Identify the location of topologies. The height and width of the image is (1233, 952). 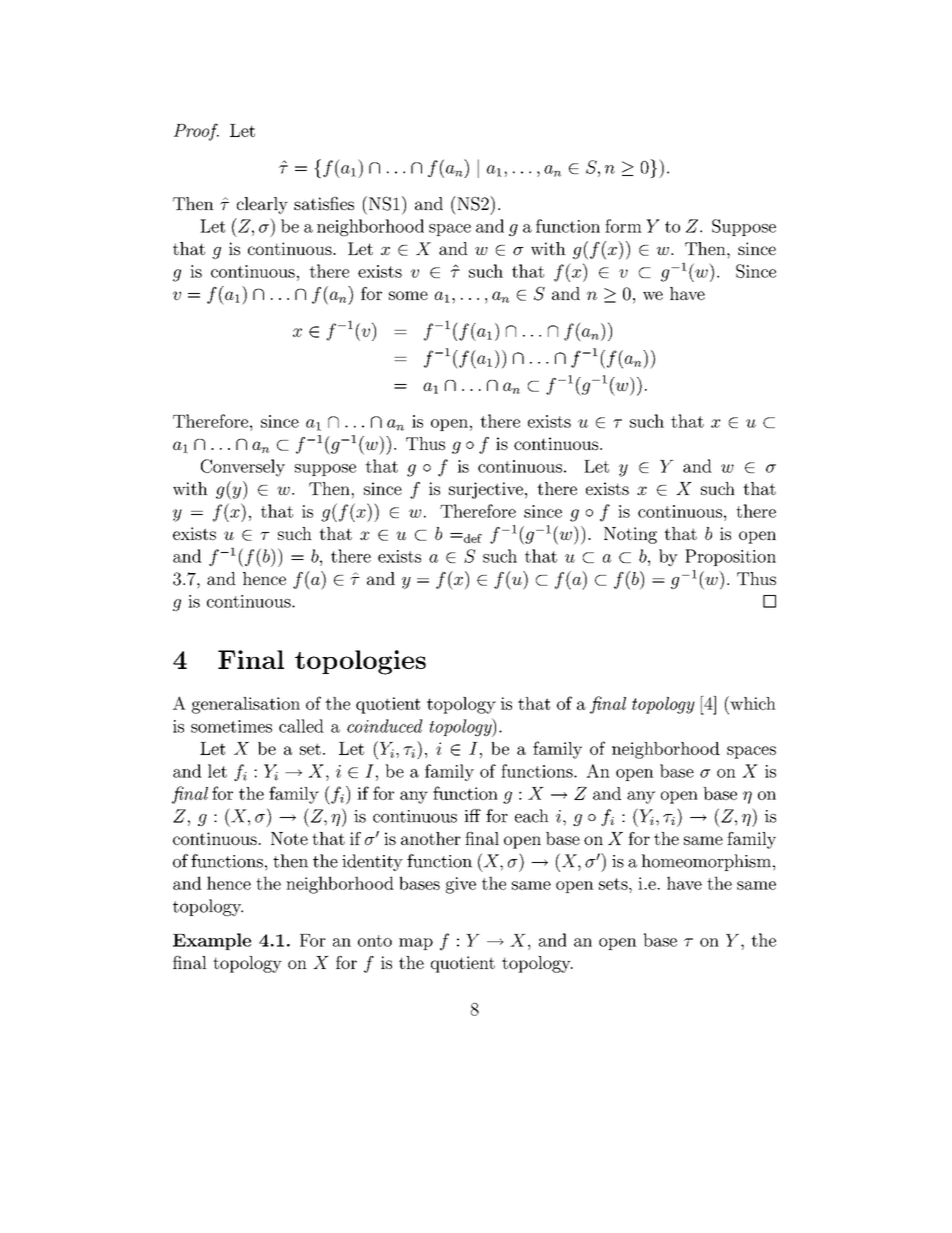
(360, 662).
